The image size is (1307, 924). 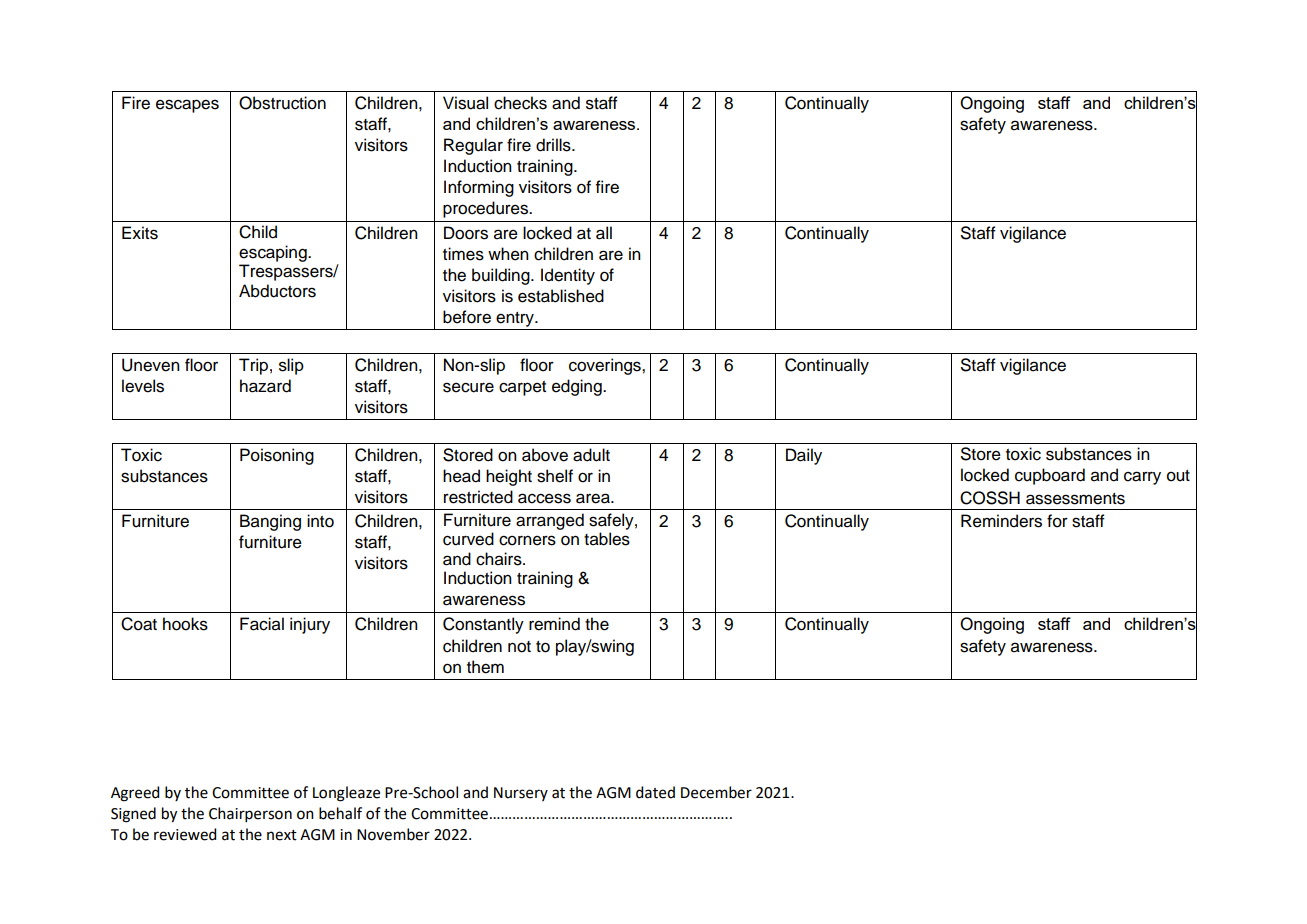 I want to click on adult, so click(x=591, y=455).
